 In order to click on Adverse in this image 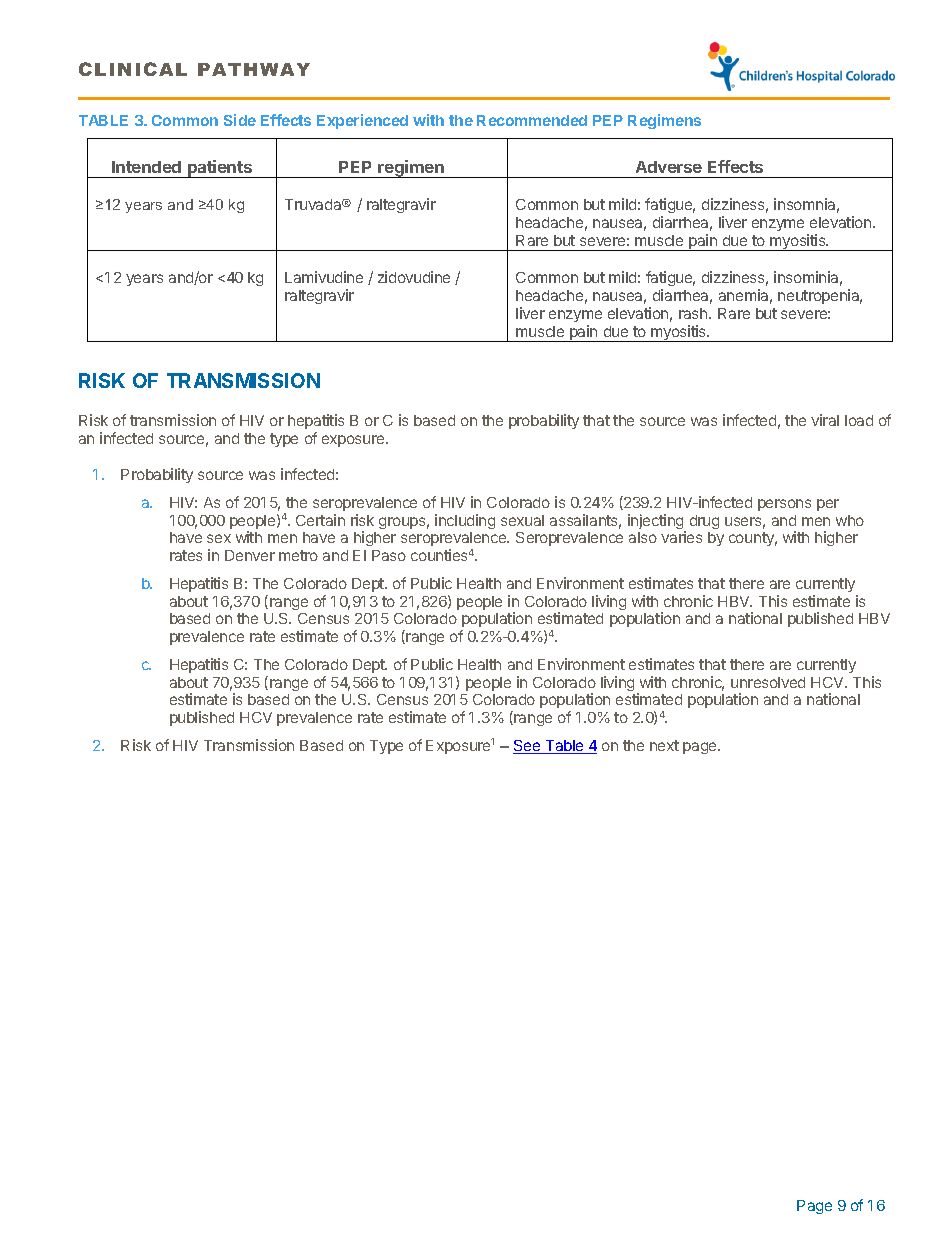, I will do `click(669, 167)`.
